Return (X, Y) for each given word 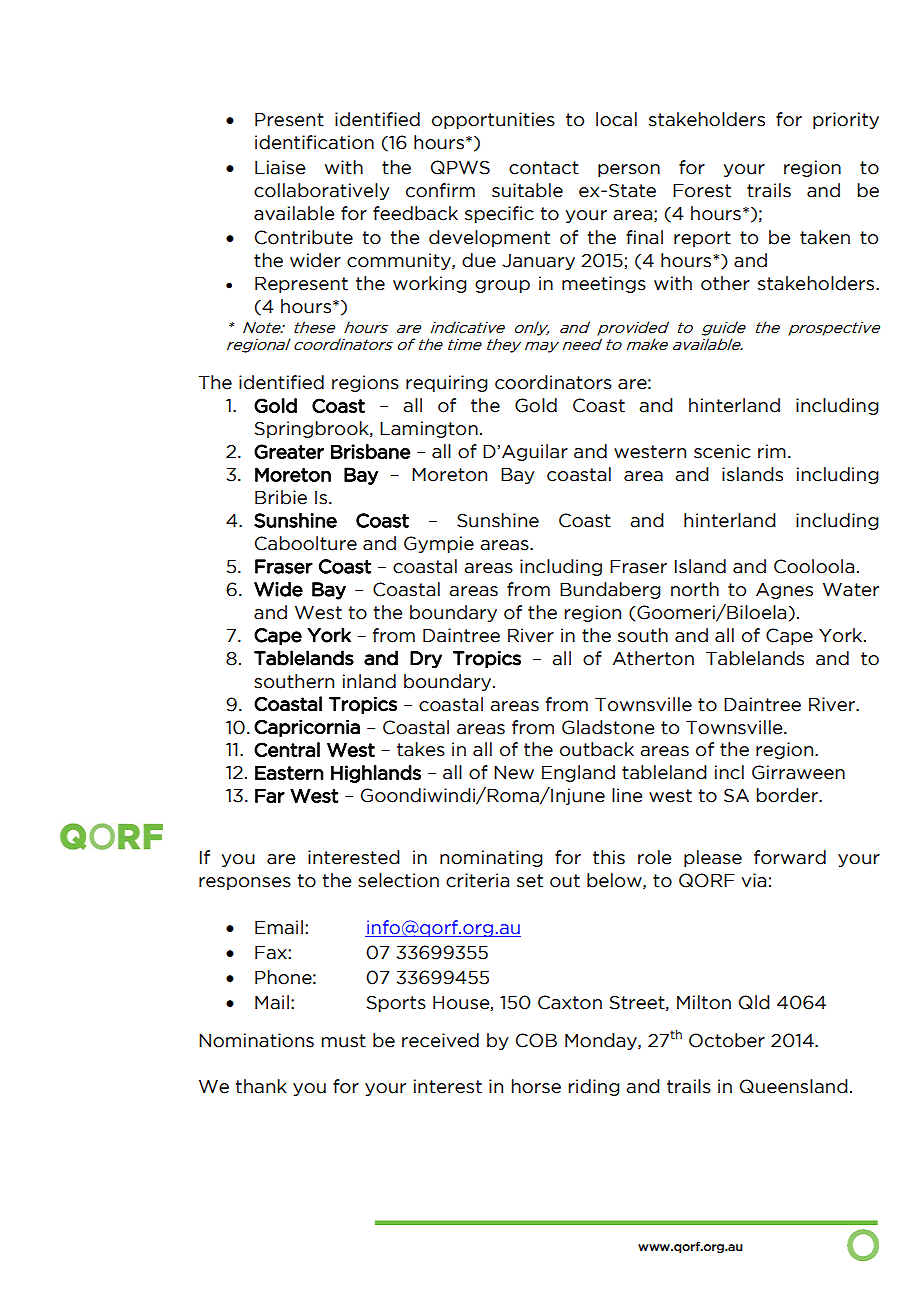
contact (544, 168)
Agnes (784, 591)
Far (270, 795)
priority (846, 120)
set (530, 881)
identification (314, 142)
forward (790, 857)
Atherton (653, 658)
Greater (289, 451)
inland (369, 681)
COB (536, 1040)
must (344, 1041)
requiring (447, 384)
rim (772, 451)
